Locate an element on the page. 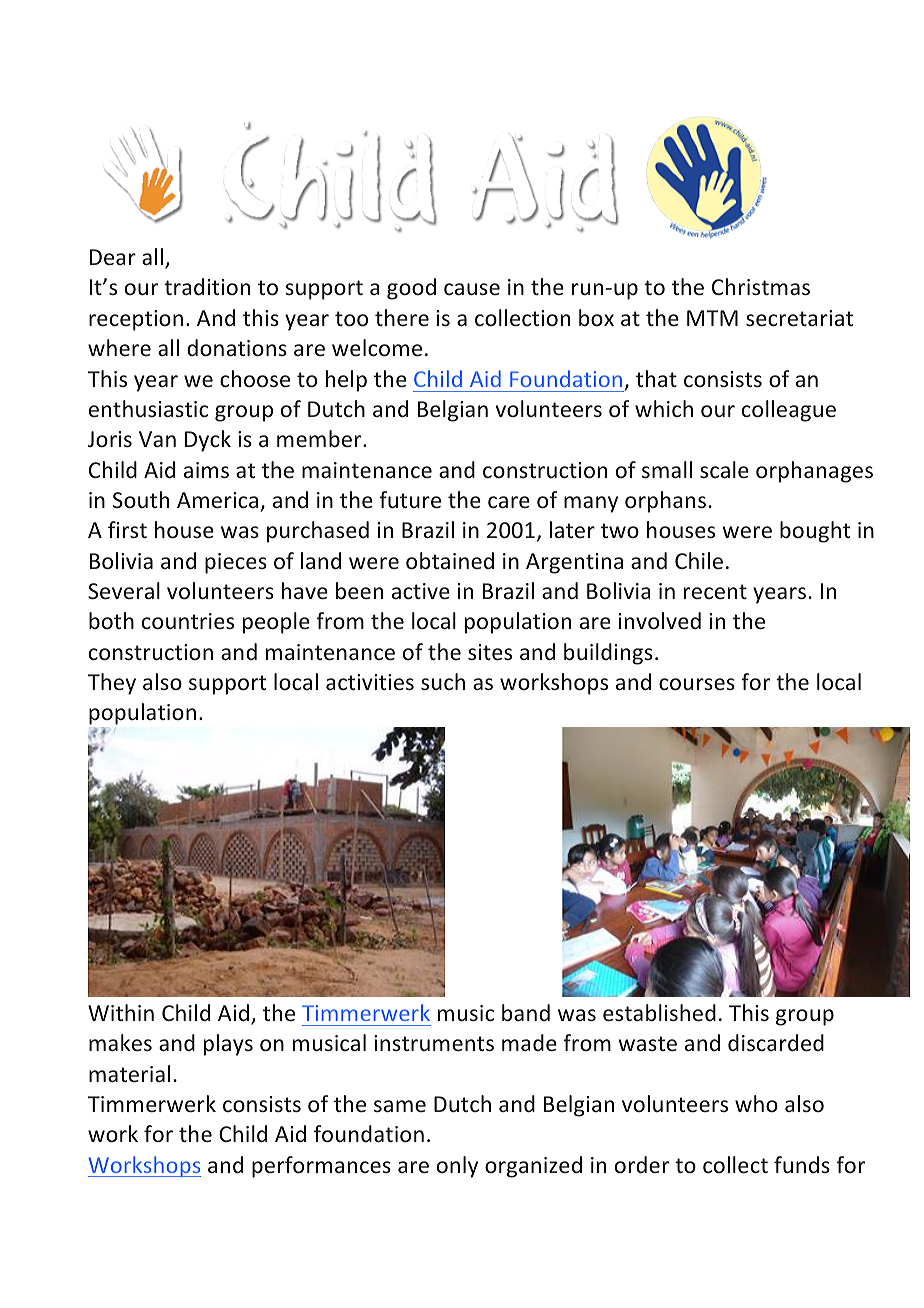 The height and width of the image is (1308, 924). band is located at coordinates (526, 1012).
